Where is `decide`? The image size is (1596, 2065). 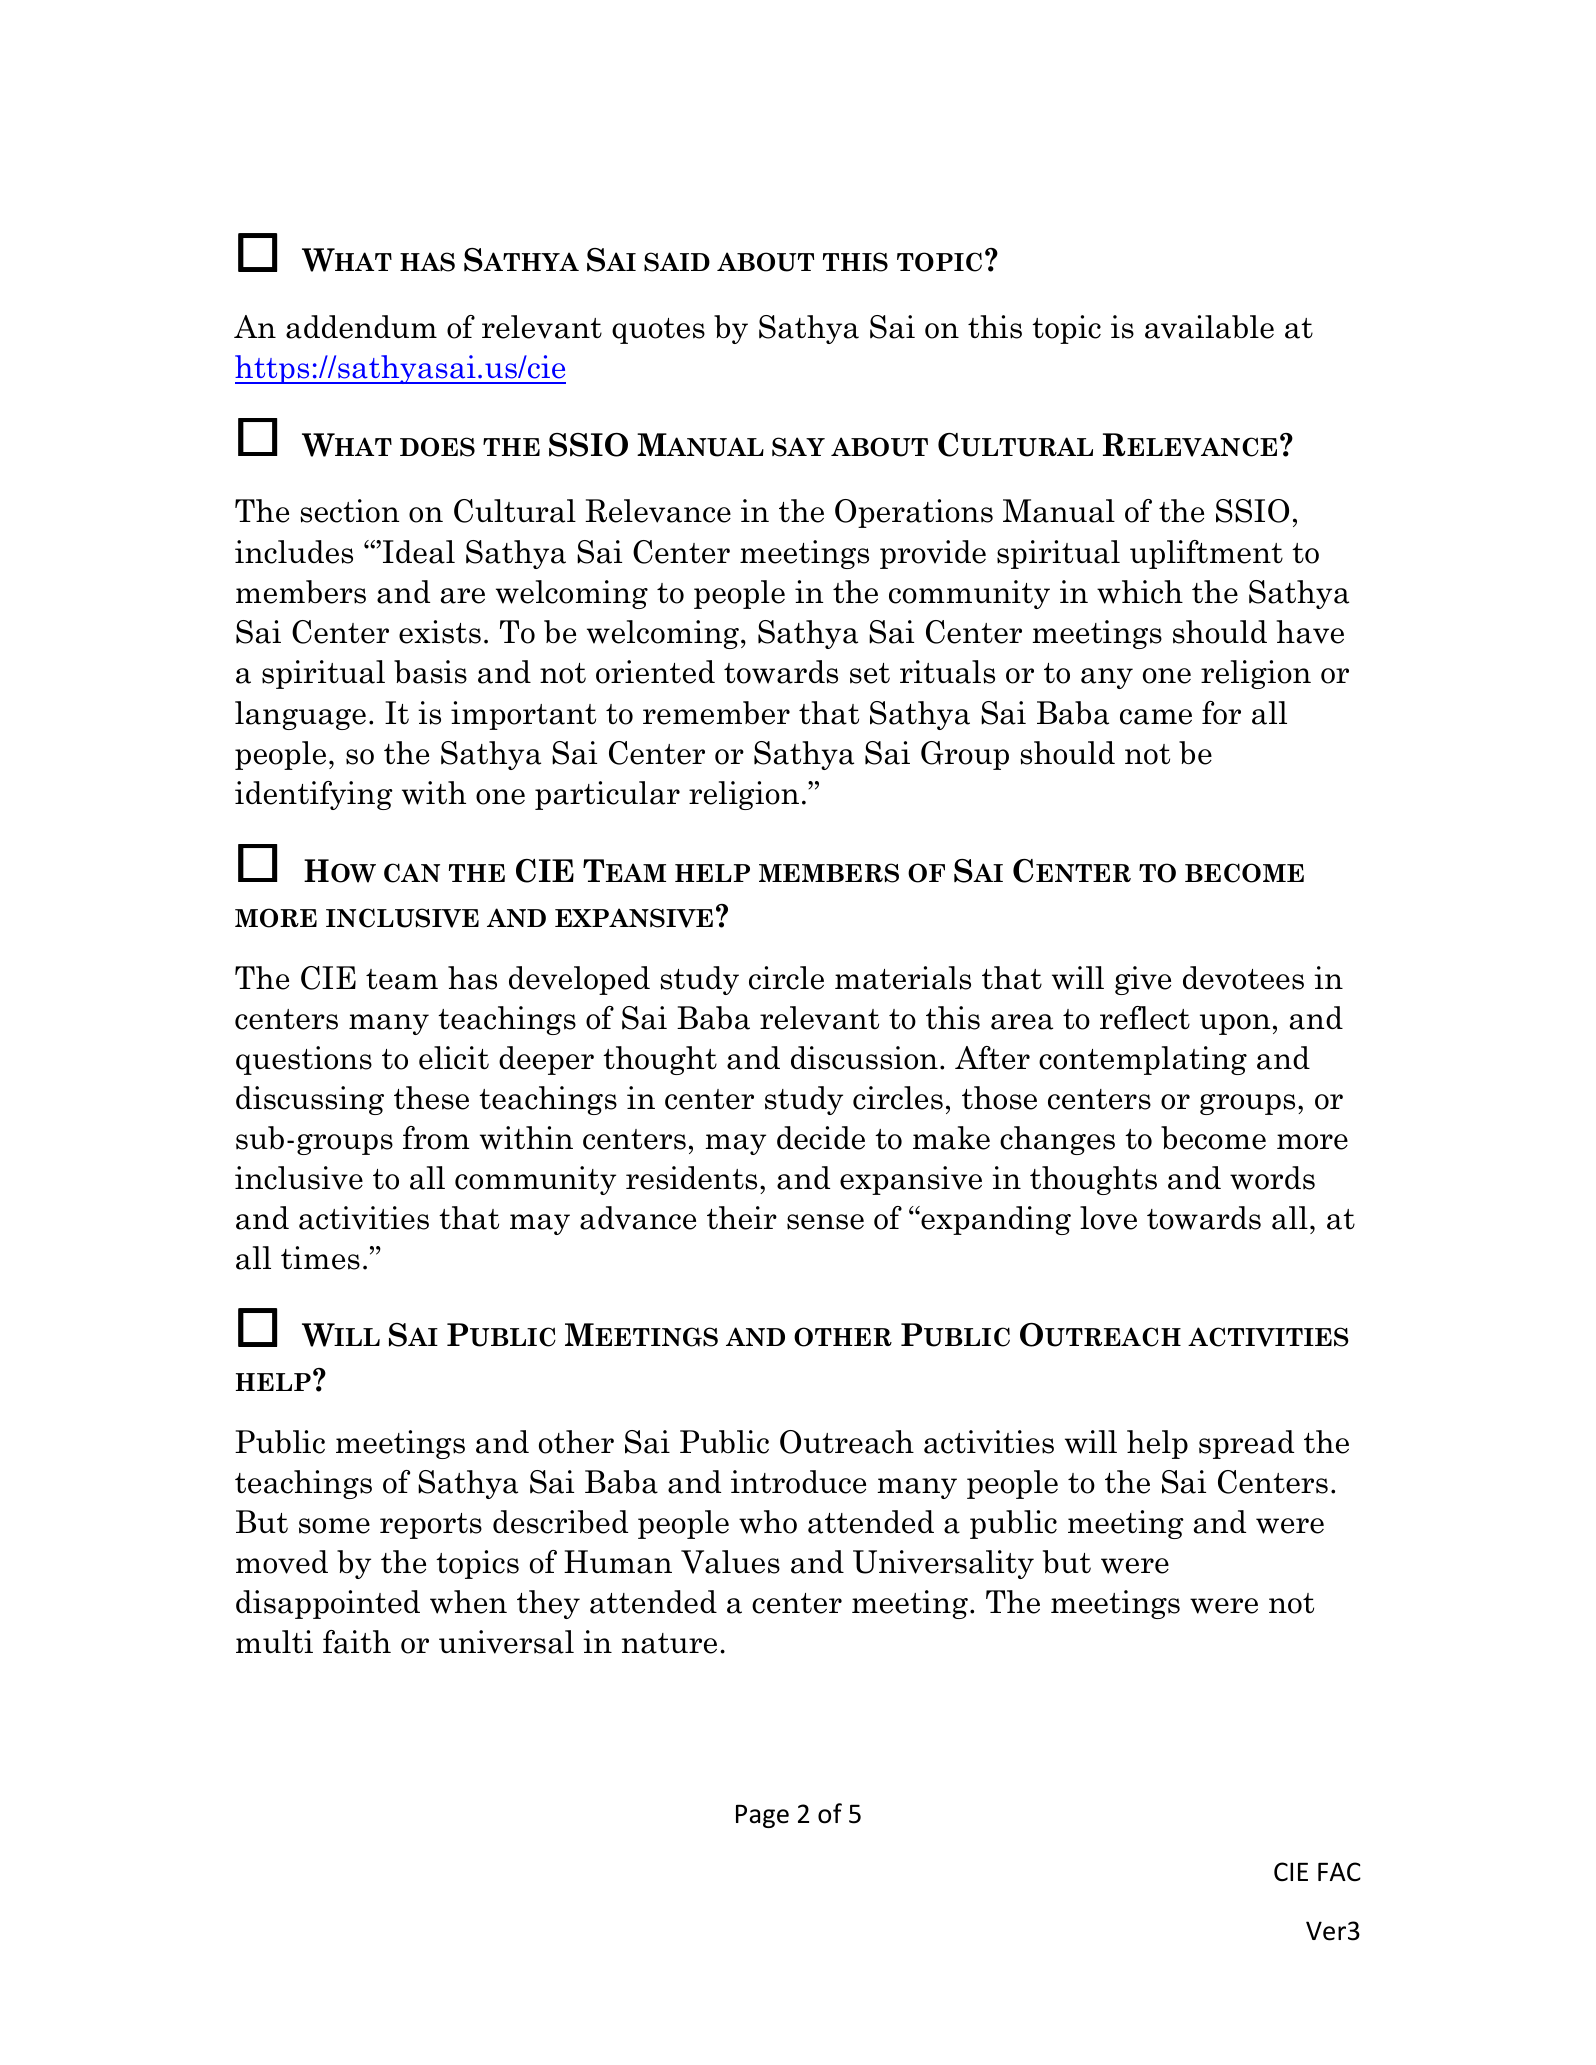 decide is located at coordinates (821, 1138).
